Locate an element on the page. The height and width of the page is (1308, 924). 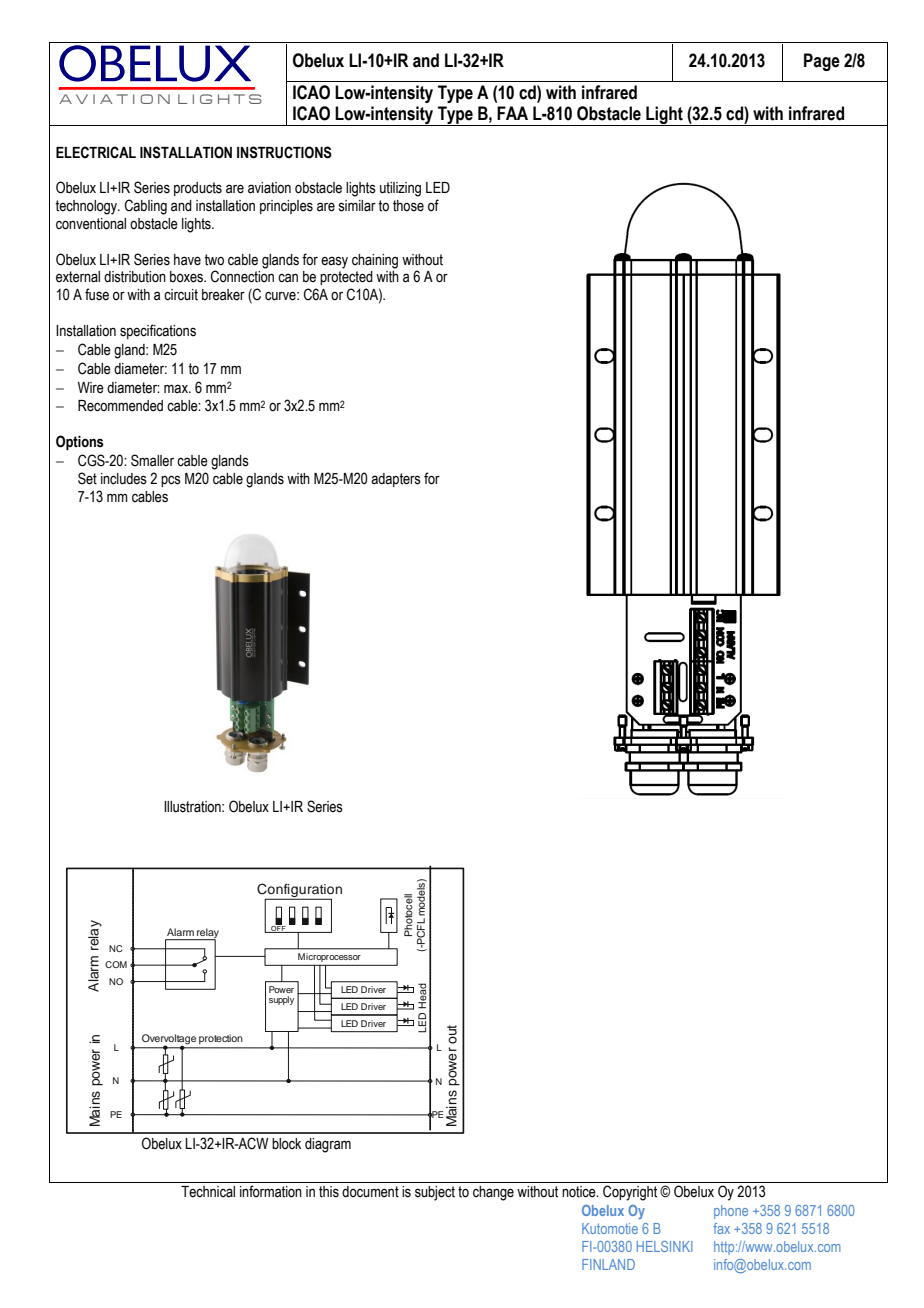
Technical is located at coordinates (208, 1192).
